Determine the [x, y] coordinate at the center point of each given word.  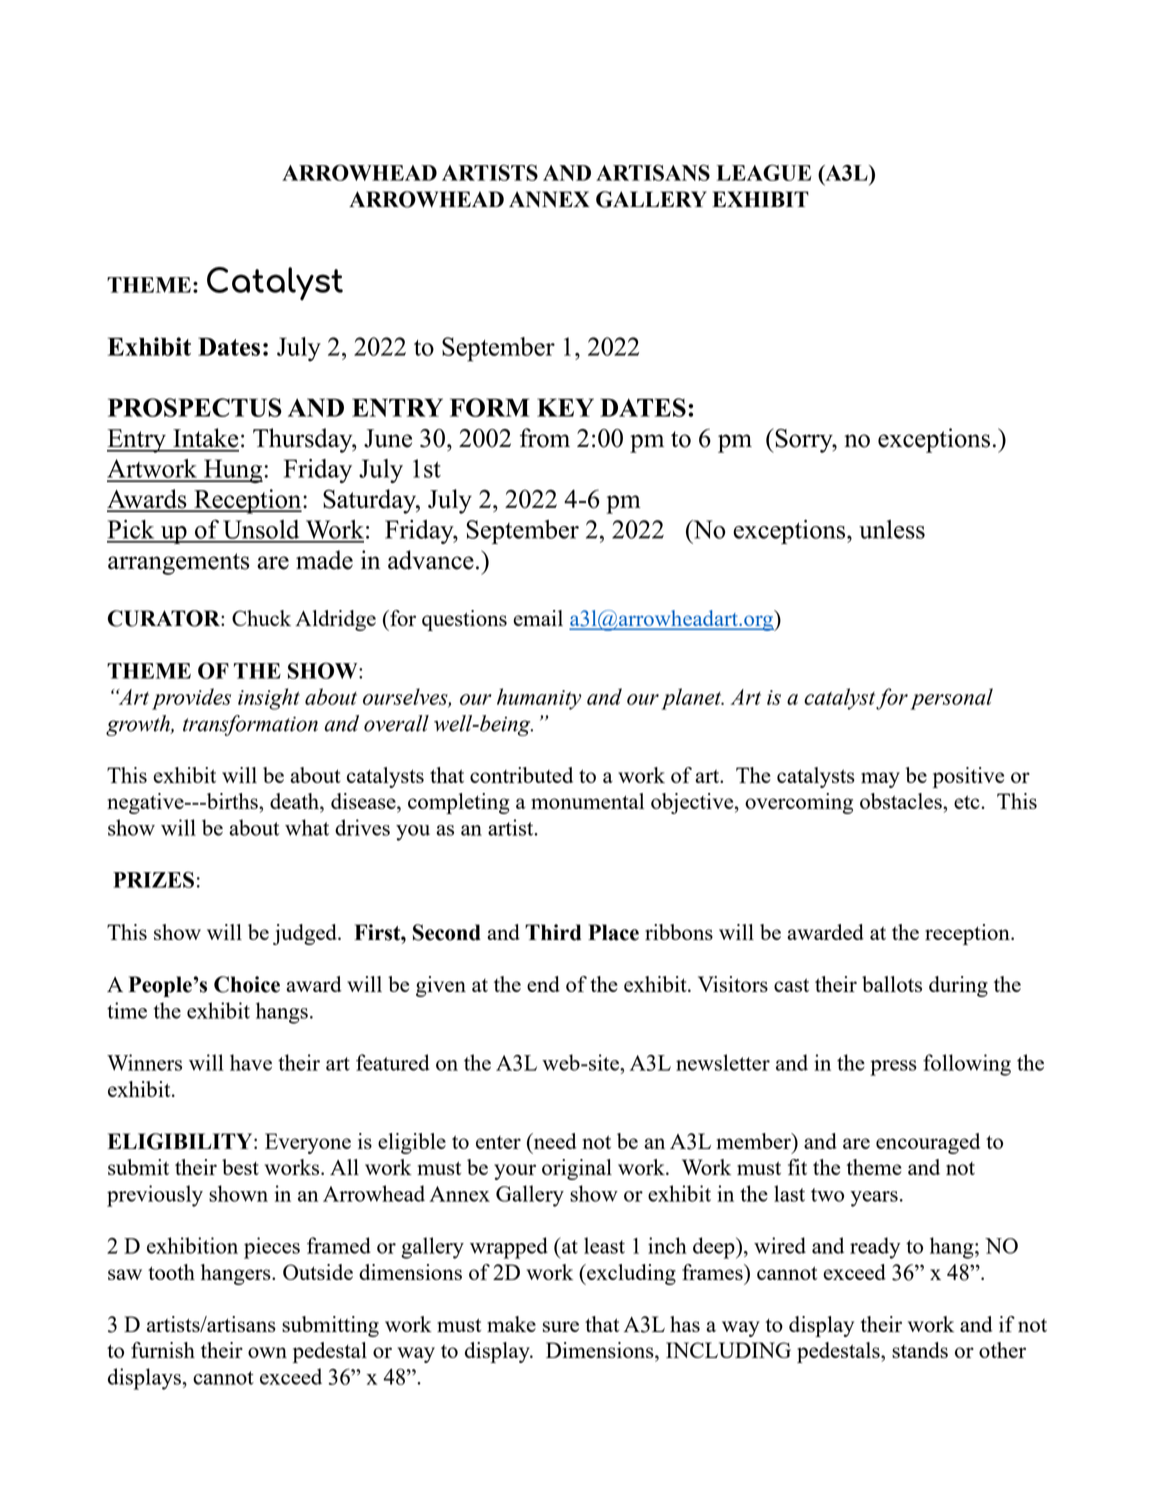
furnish [163, 1350]
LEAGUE [763, 172]
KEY [565, 407]
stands [920, 1350]
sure [561, 1326]
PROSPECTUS [195, 407]
